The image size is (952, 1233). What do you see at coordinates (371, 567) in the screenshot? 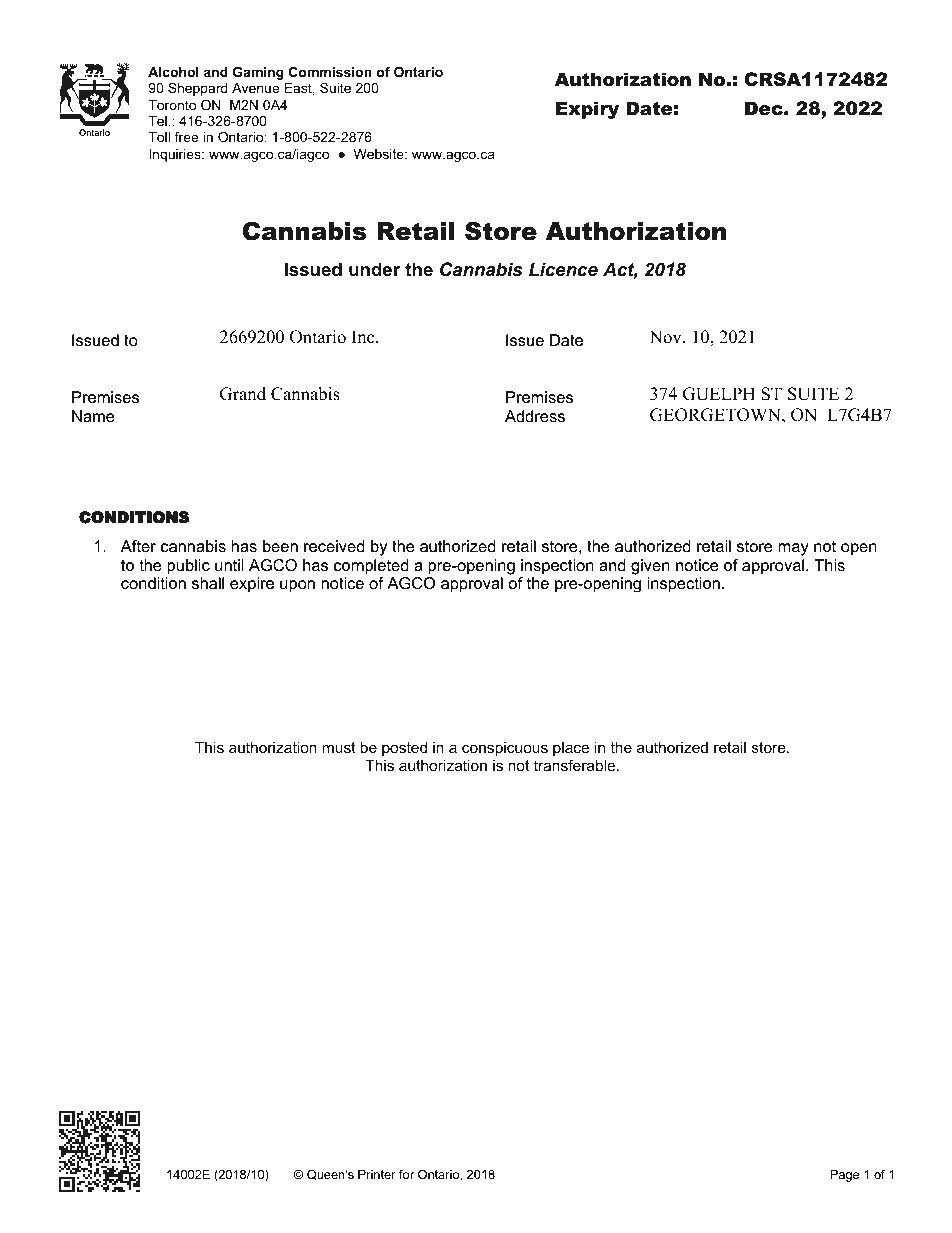
I see `completed` at bounding box center [371, 567].
